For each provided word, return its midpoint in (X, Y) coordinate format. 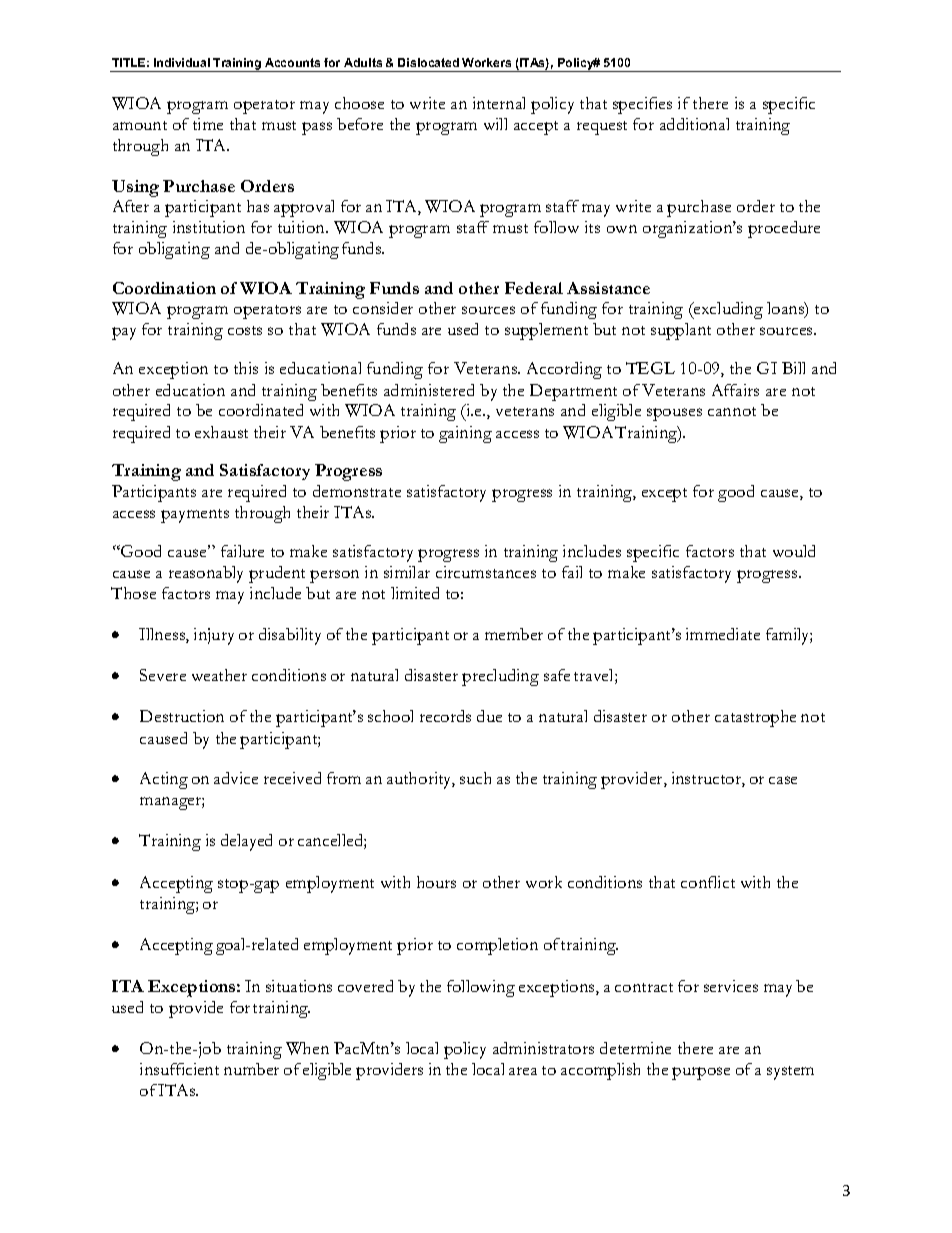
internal (499, 103)
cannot (732, 411)
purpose (701, 1073)
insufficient (179, 1069)
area (523, 1071)
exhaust (221, 432)
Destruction (182, 716)
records (445, 716)
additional (694, 124)
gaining (465, 434)
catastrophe (755, 718)
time (208, 124)
